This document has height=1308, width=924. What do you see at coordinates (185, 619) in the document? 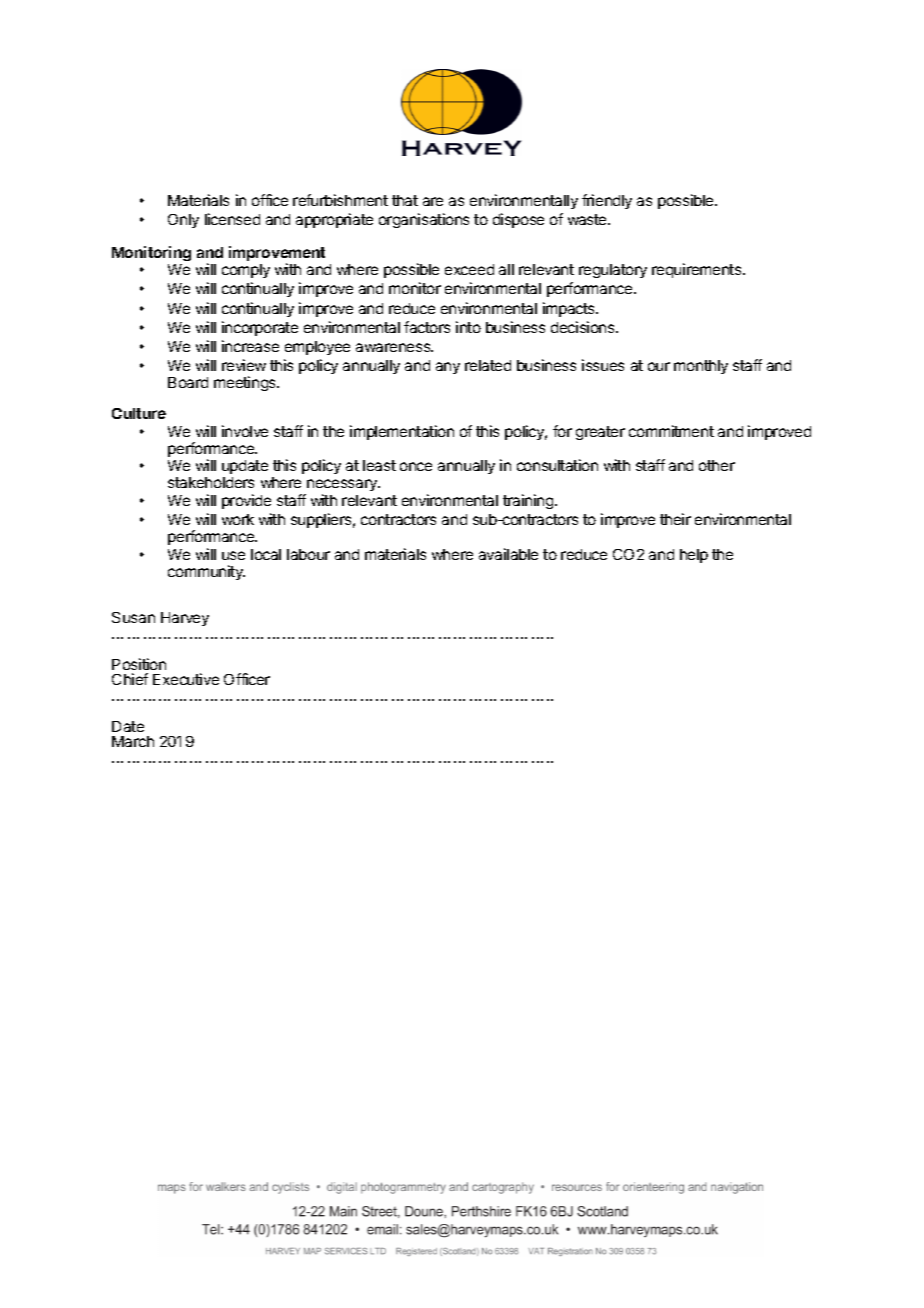
I see `Harvey` at bounding box center [185, 619].
